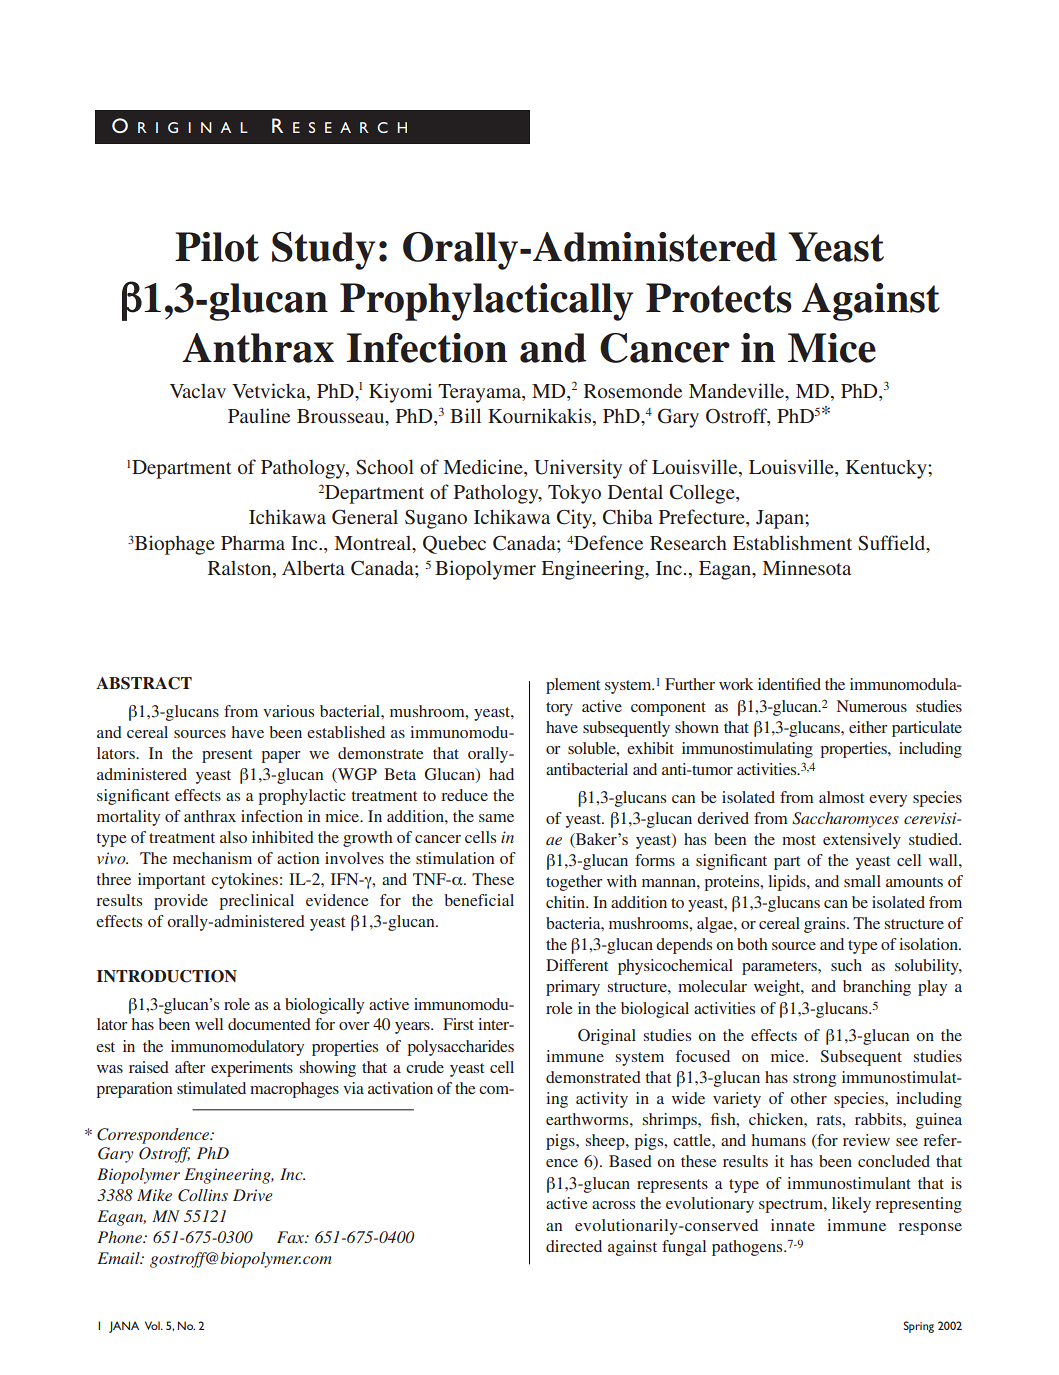  What do you see at coordinates (719, 298) in the image?
I see `Protects` at bounding box center [719, 298].
